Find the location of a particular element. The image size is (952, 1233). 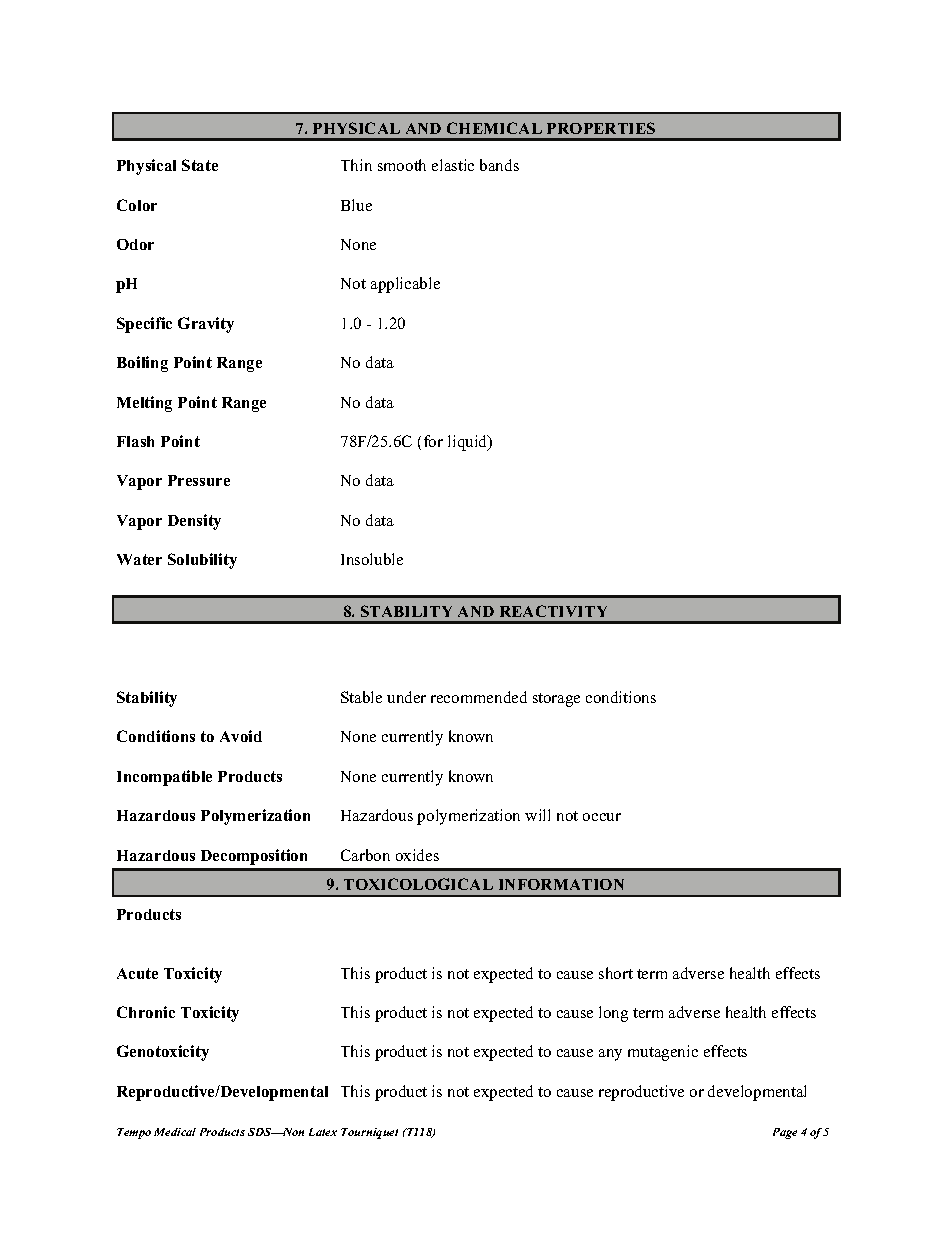

recommended is located at coordinates (479, 697).
